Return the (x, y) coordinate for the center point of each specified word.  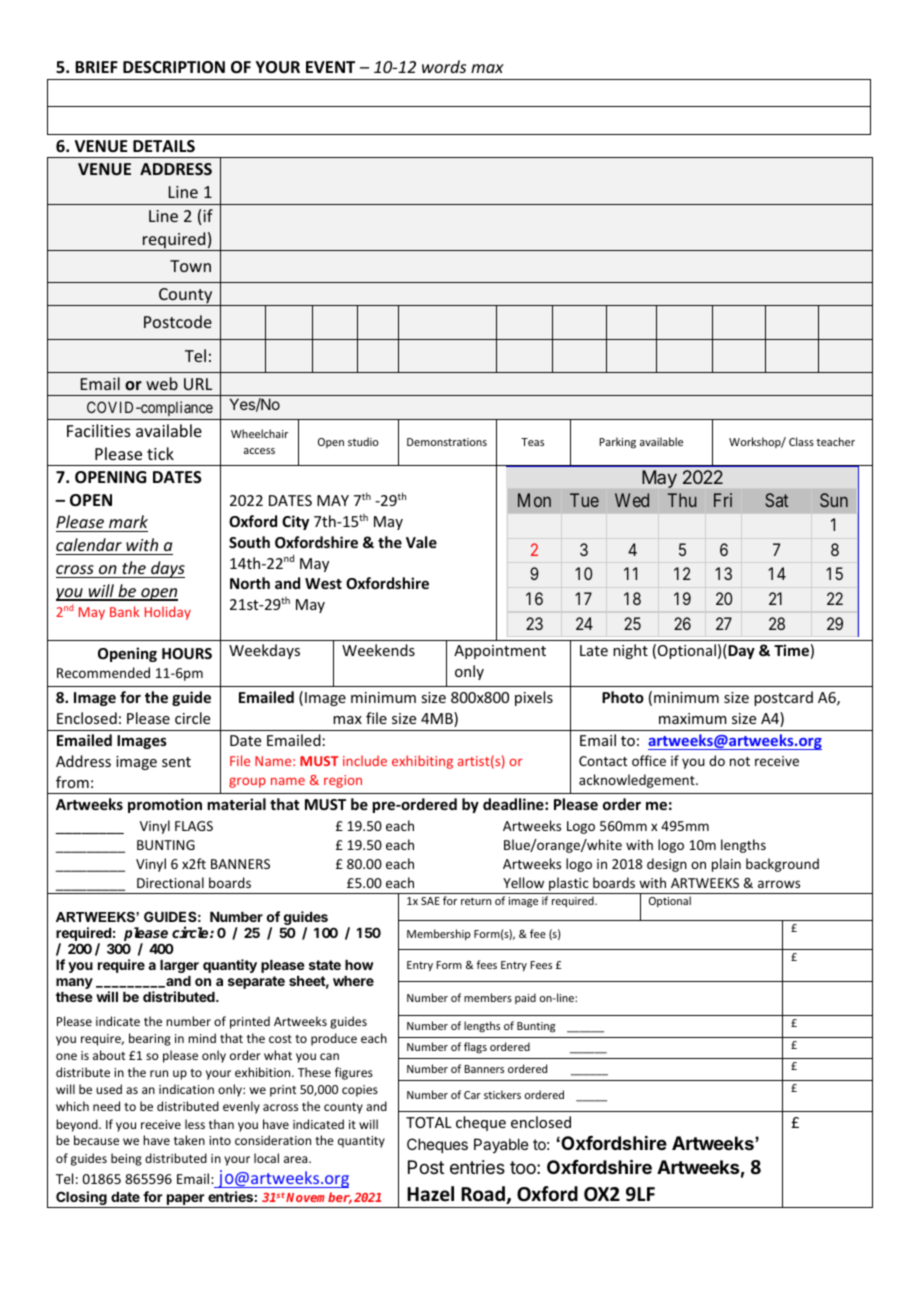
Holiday (168, 613)
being (126, 1159)
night (630, 651)
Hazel (430, 1194)
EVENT (330, 67)
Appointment (500, 652)
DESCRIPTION (174, 67)
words (444, 66)
